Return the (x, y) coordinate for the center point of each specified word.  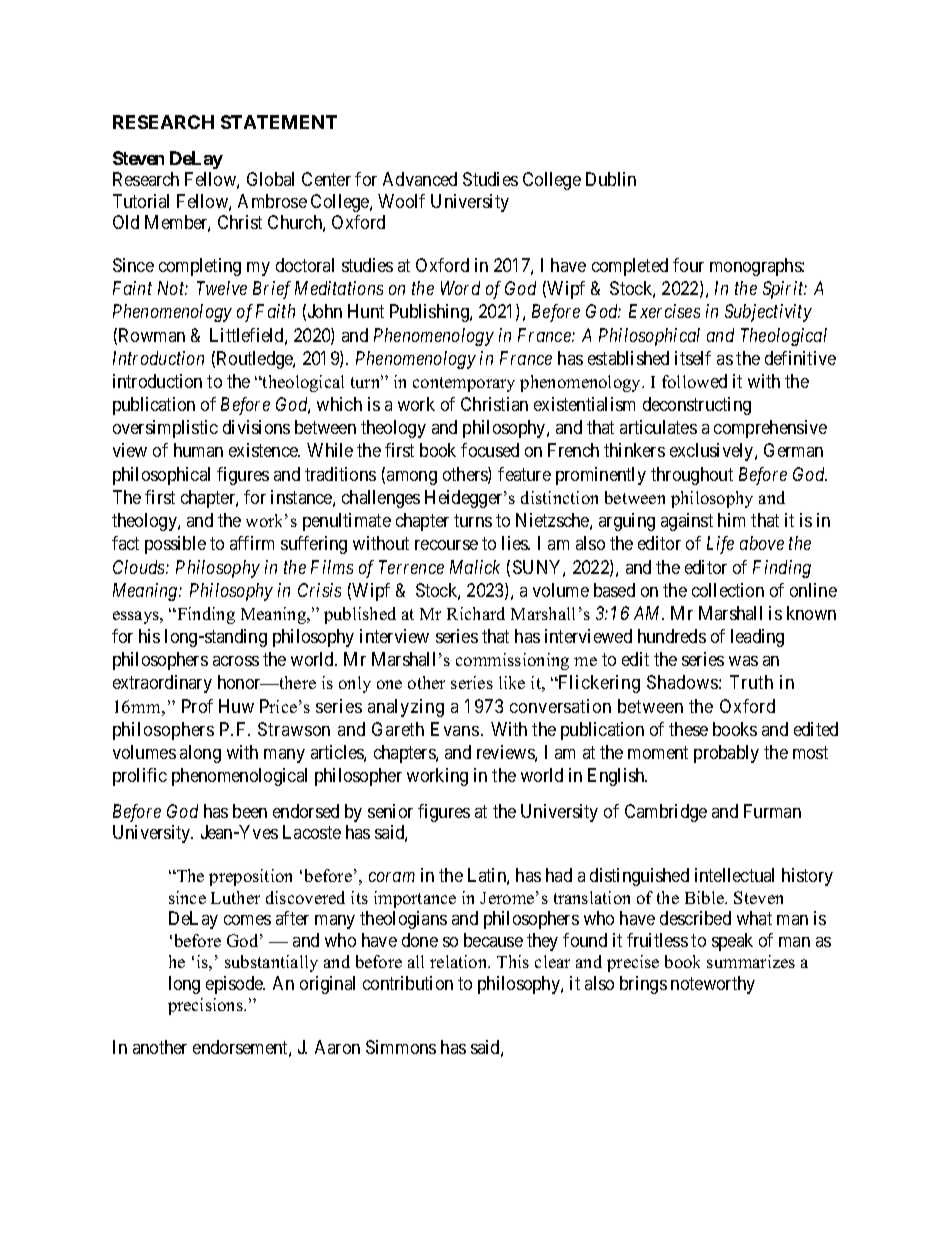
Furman (772, 811)
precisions (206, 1006)
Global (270, 179)
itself (693, 358)
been (250, 811)
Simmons (401, 1047)
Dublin (611, 179)
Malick (475, 567)
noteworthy (713, 985)
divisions (256, 427)
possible (175, 545)
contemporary (464, 384)
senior (390, 811)
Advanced (420, 179)
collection (728, 590)
